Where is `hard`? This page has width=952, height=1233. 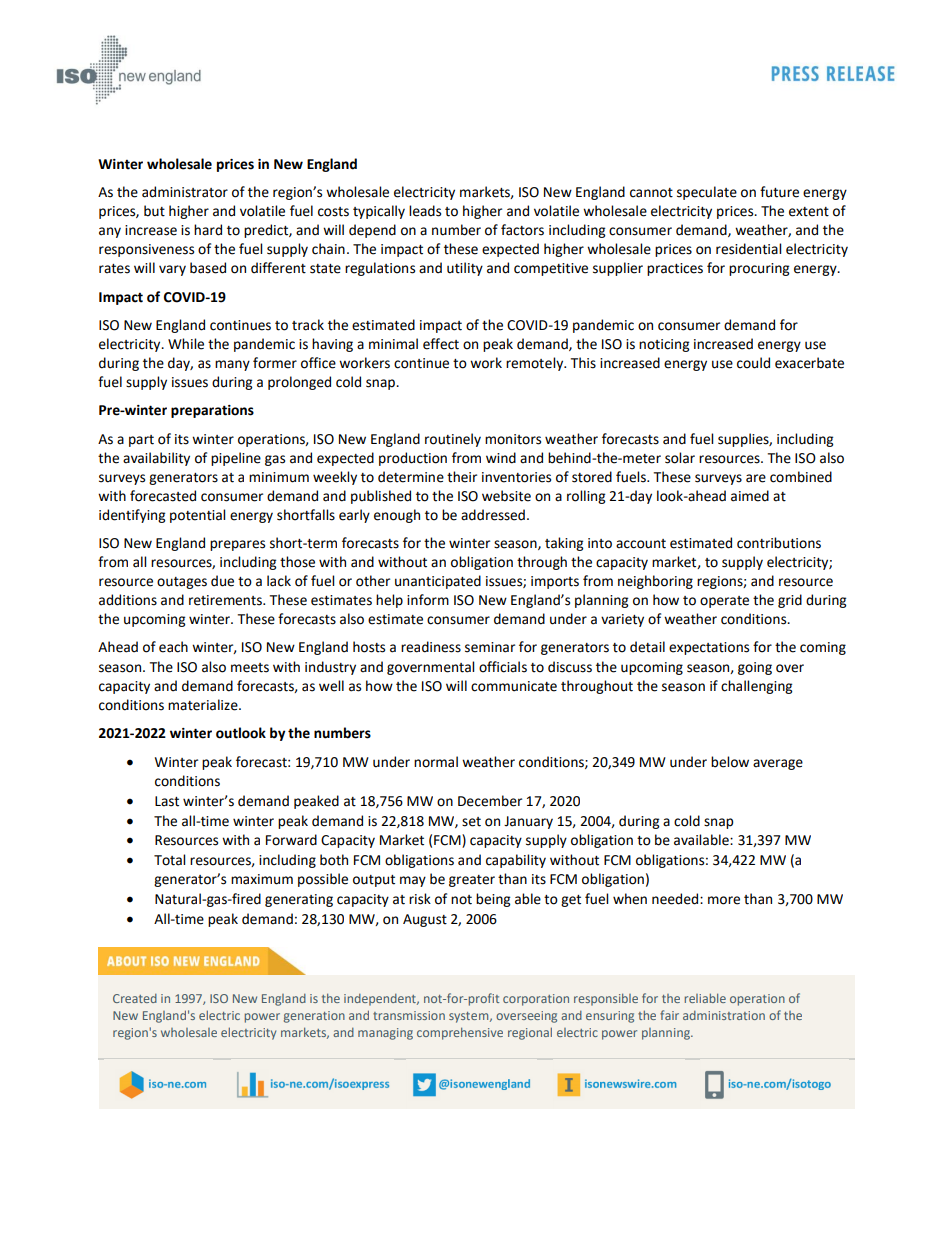 hard is located at coordinates (208, 230).
